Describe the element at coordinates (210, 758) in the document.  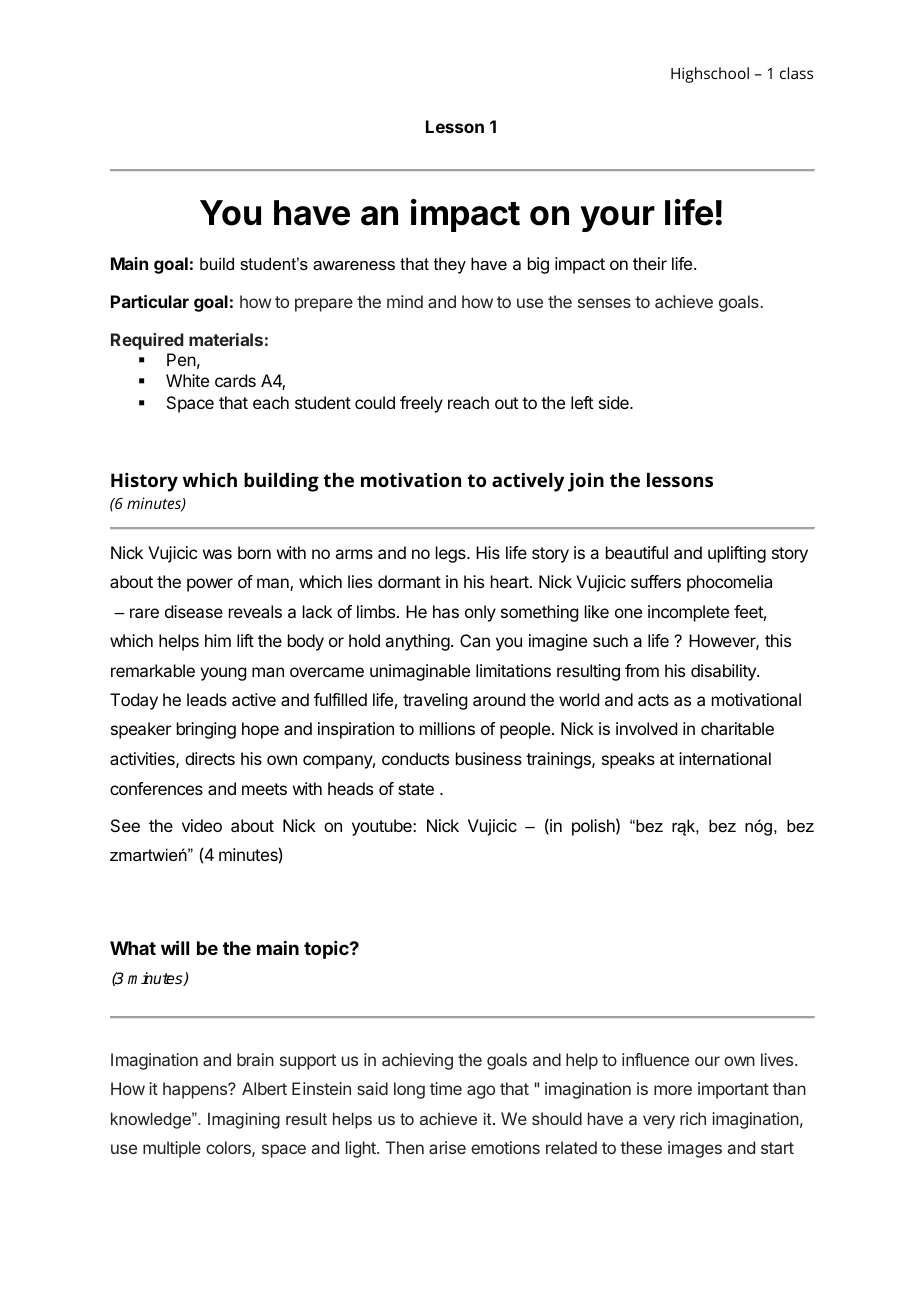
I see `directs` at that location.
